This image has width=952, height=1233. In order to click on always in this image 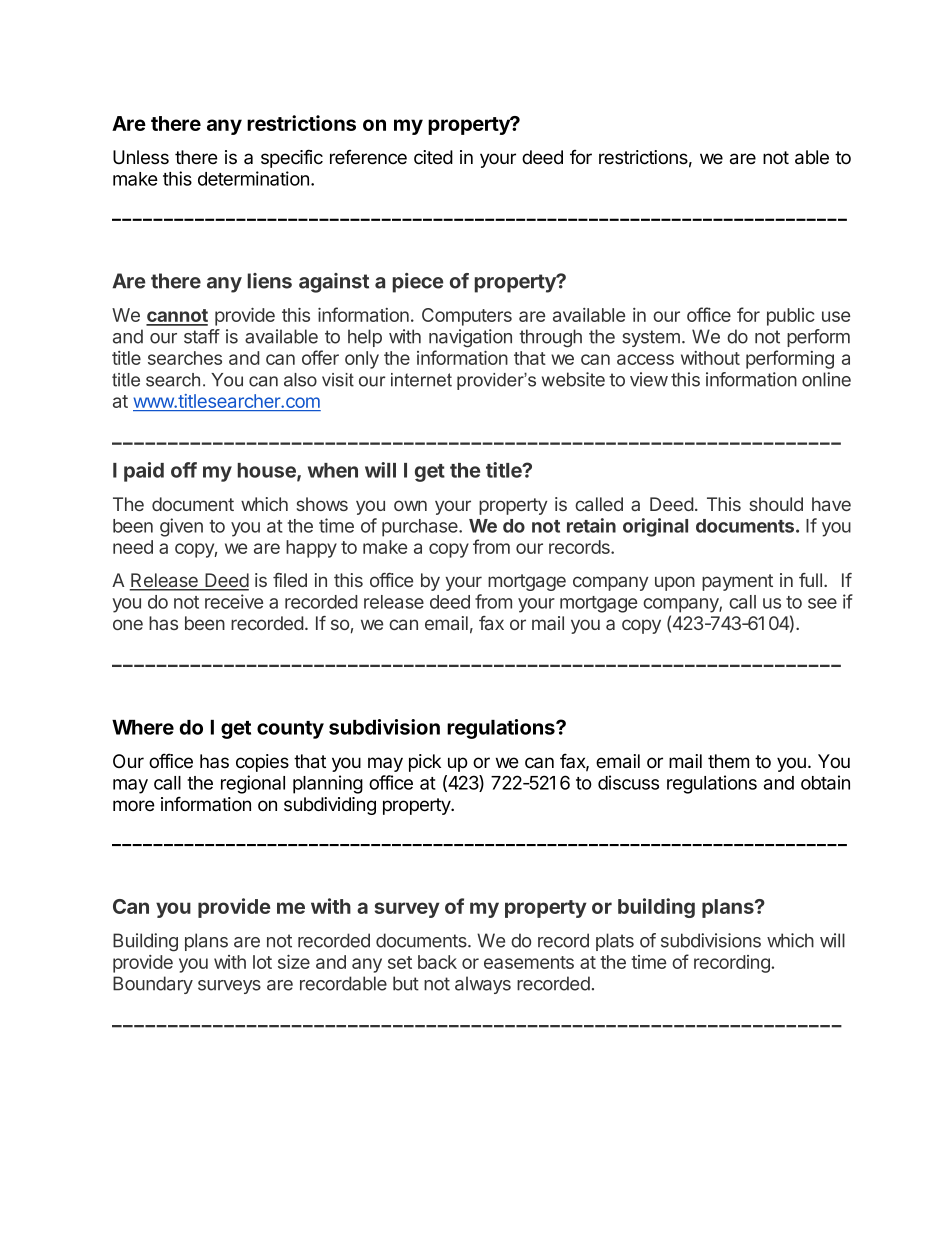, I will do `click(483, 985)`.
